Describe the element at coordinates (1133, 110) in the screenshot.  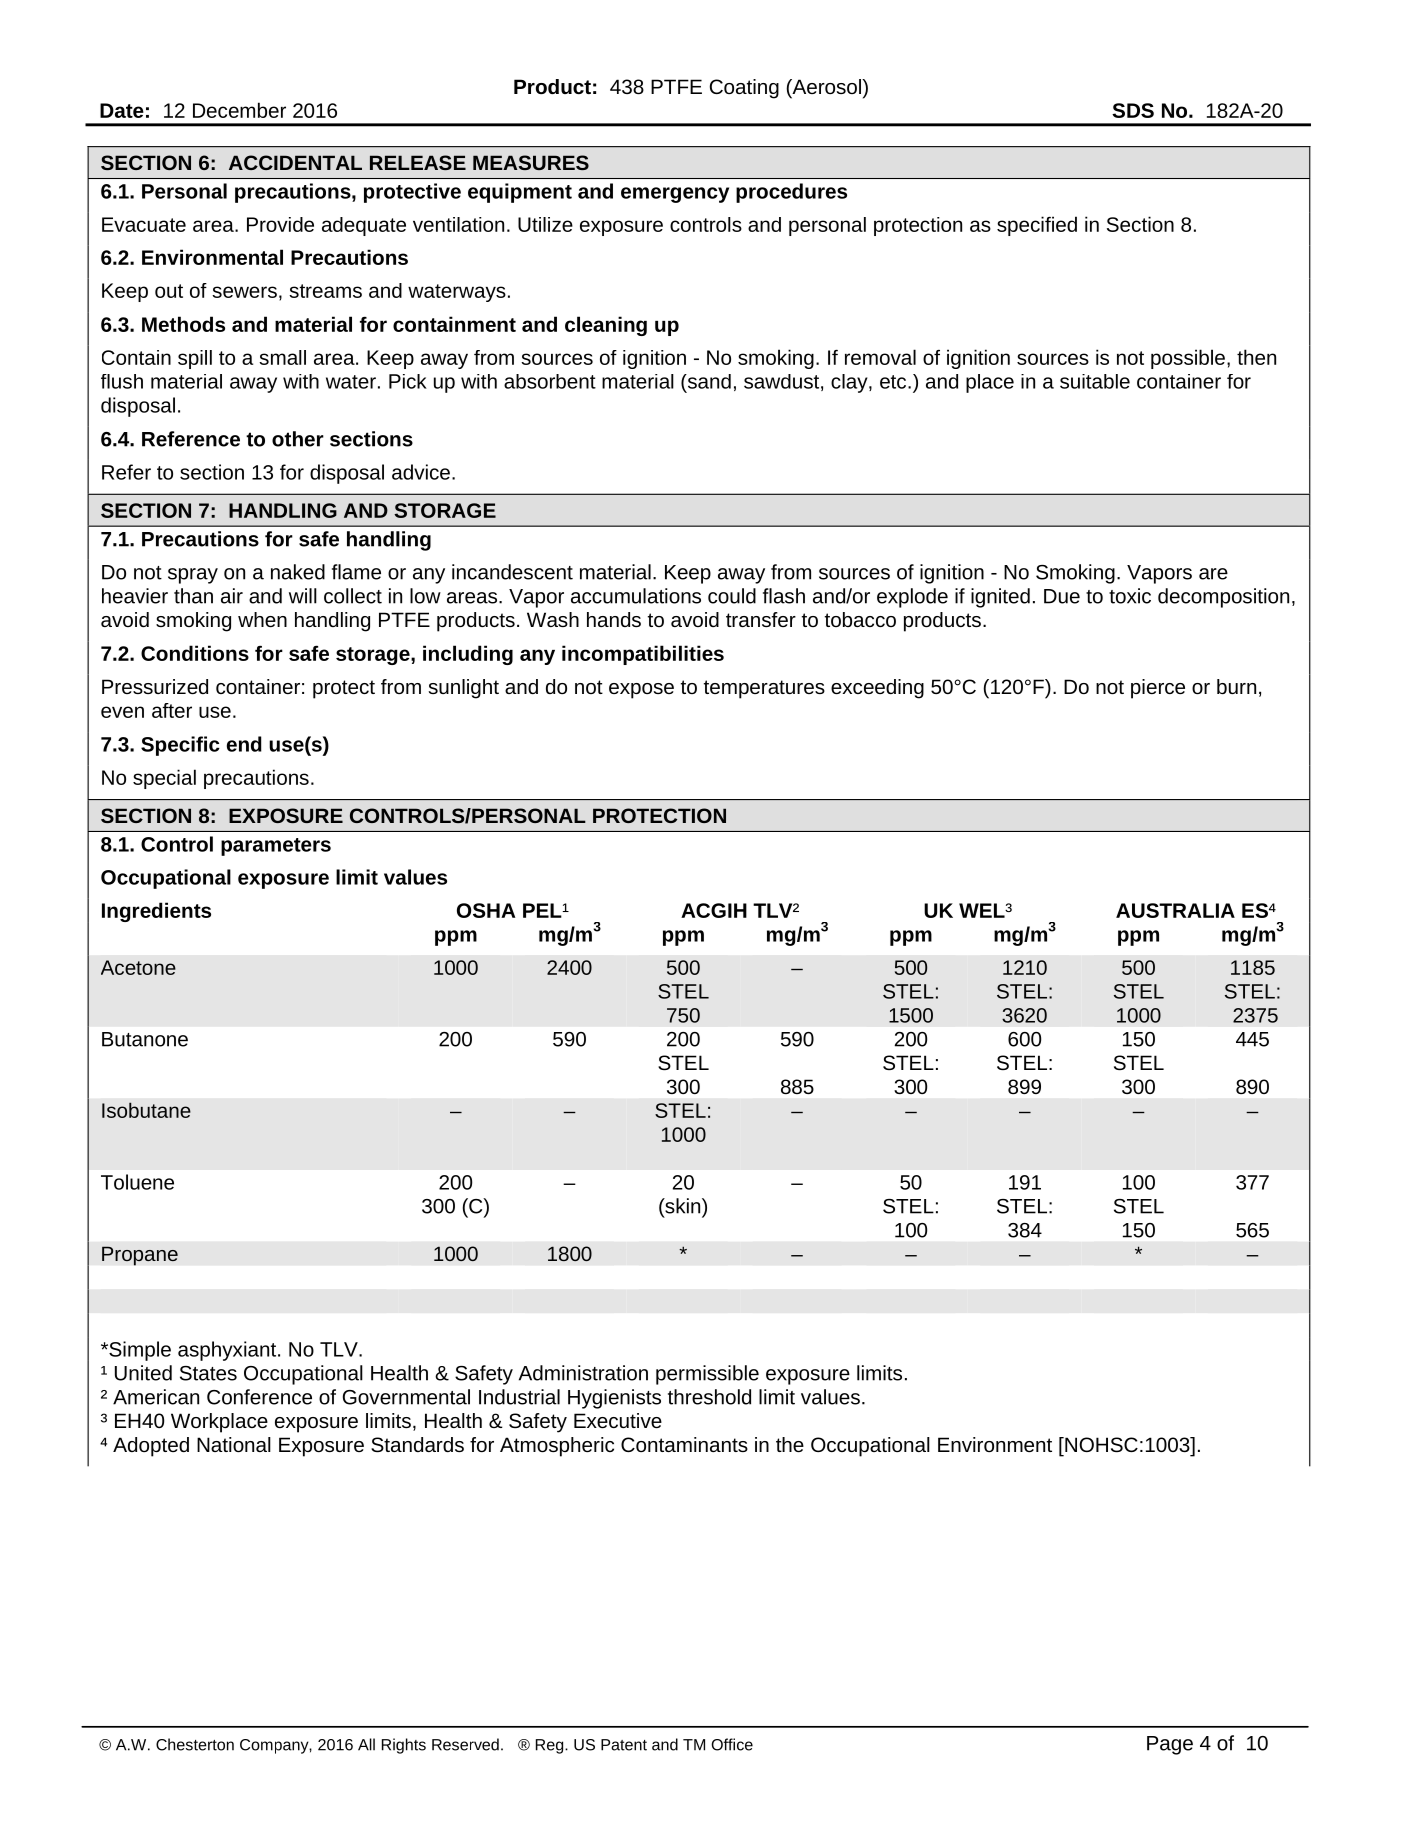
I see `SDS` at that location.
